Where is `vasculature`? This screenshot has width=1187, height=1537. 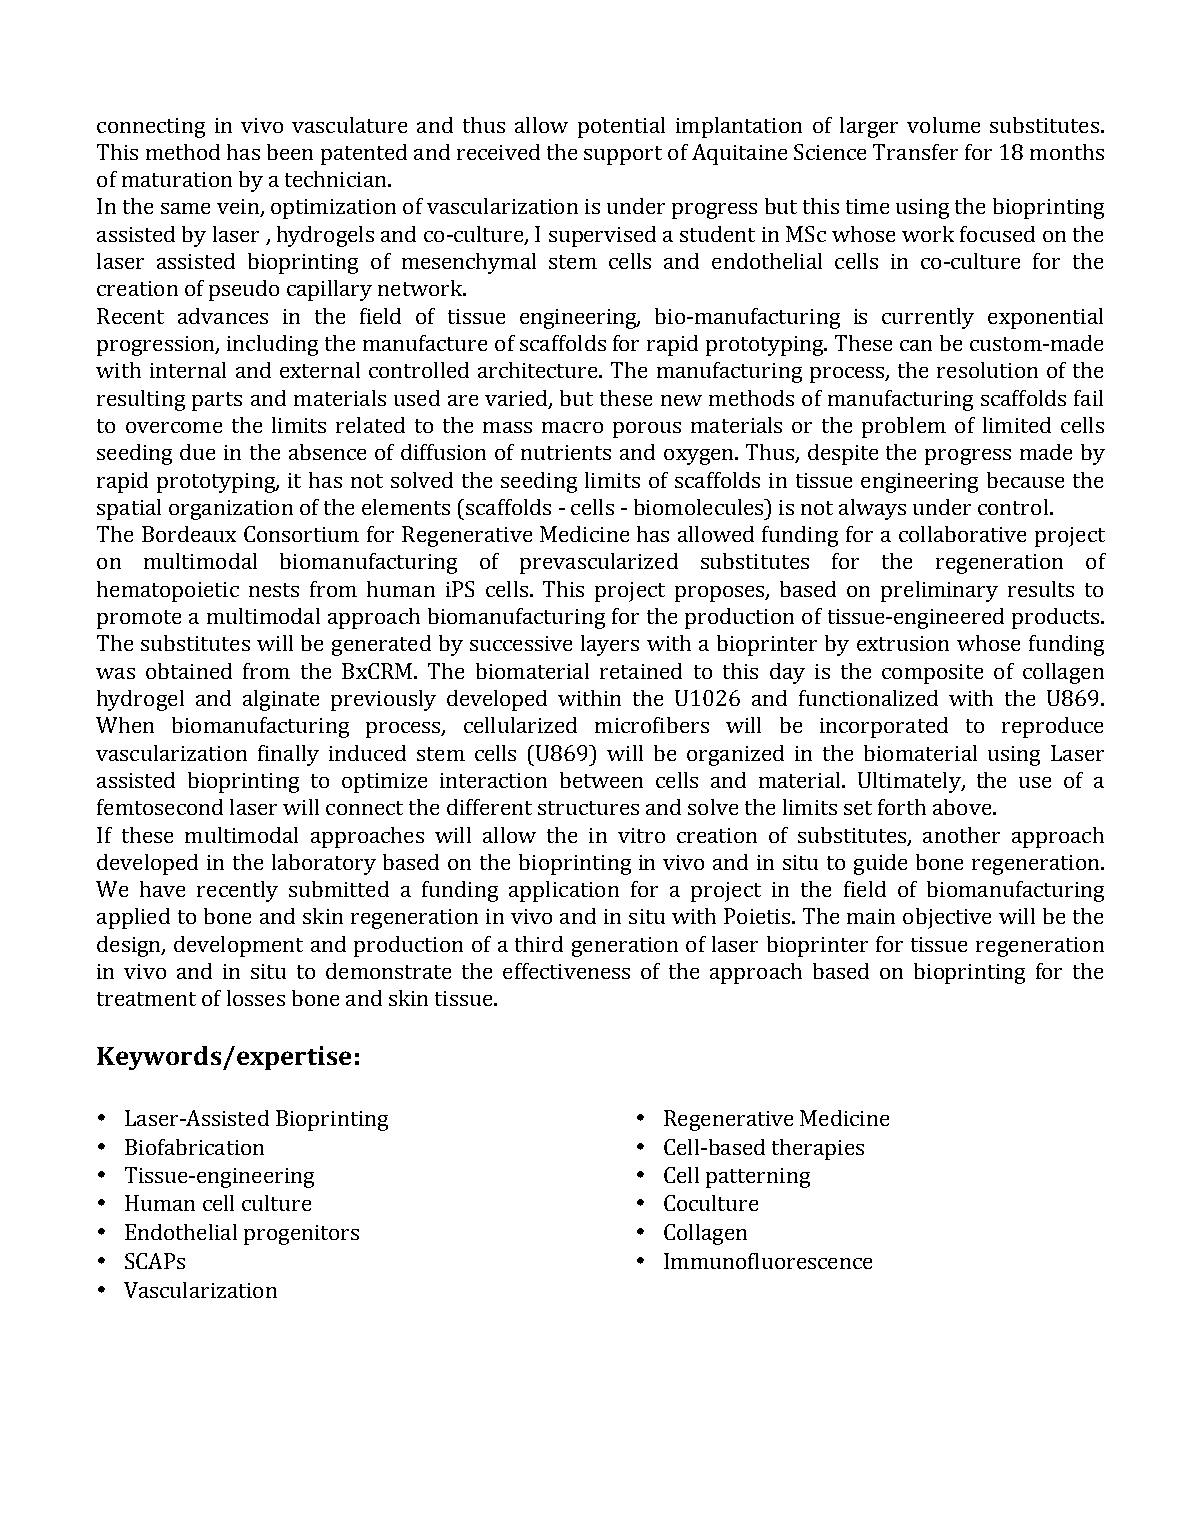 vasculature is located at coordinates (349, 125).
